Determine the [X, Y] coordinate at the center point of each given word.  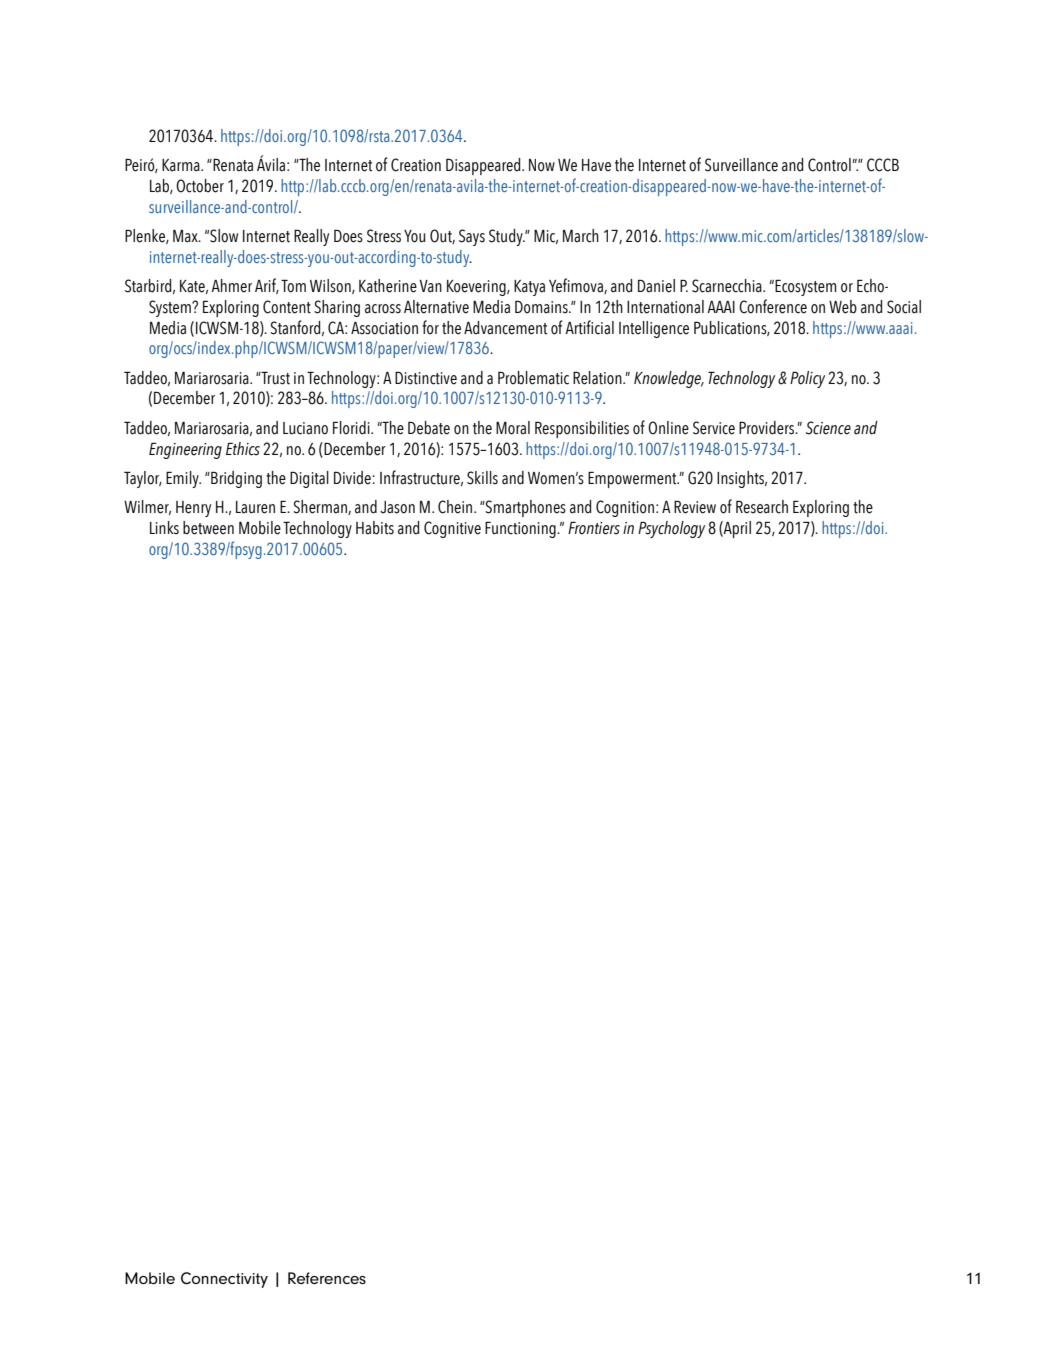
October [200, 186]
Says [472, 237]
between [208, 528]
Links [164, 528]
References [327, 1278]
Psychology [671, 529]
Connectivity [224, 1280]
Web [843, 307]
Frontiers [594, 528]
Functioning [521, 530]
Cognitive [452, 529]
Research [762, 507]
